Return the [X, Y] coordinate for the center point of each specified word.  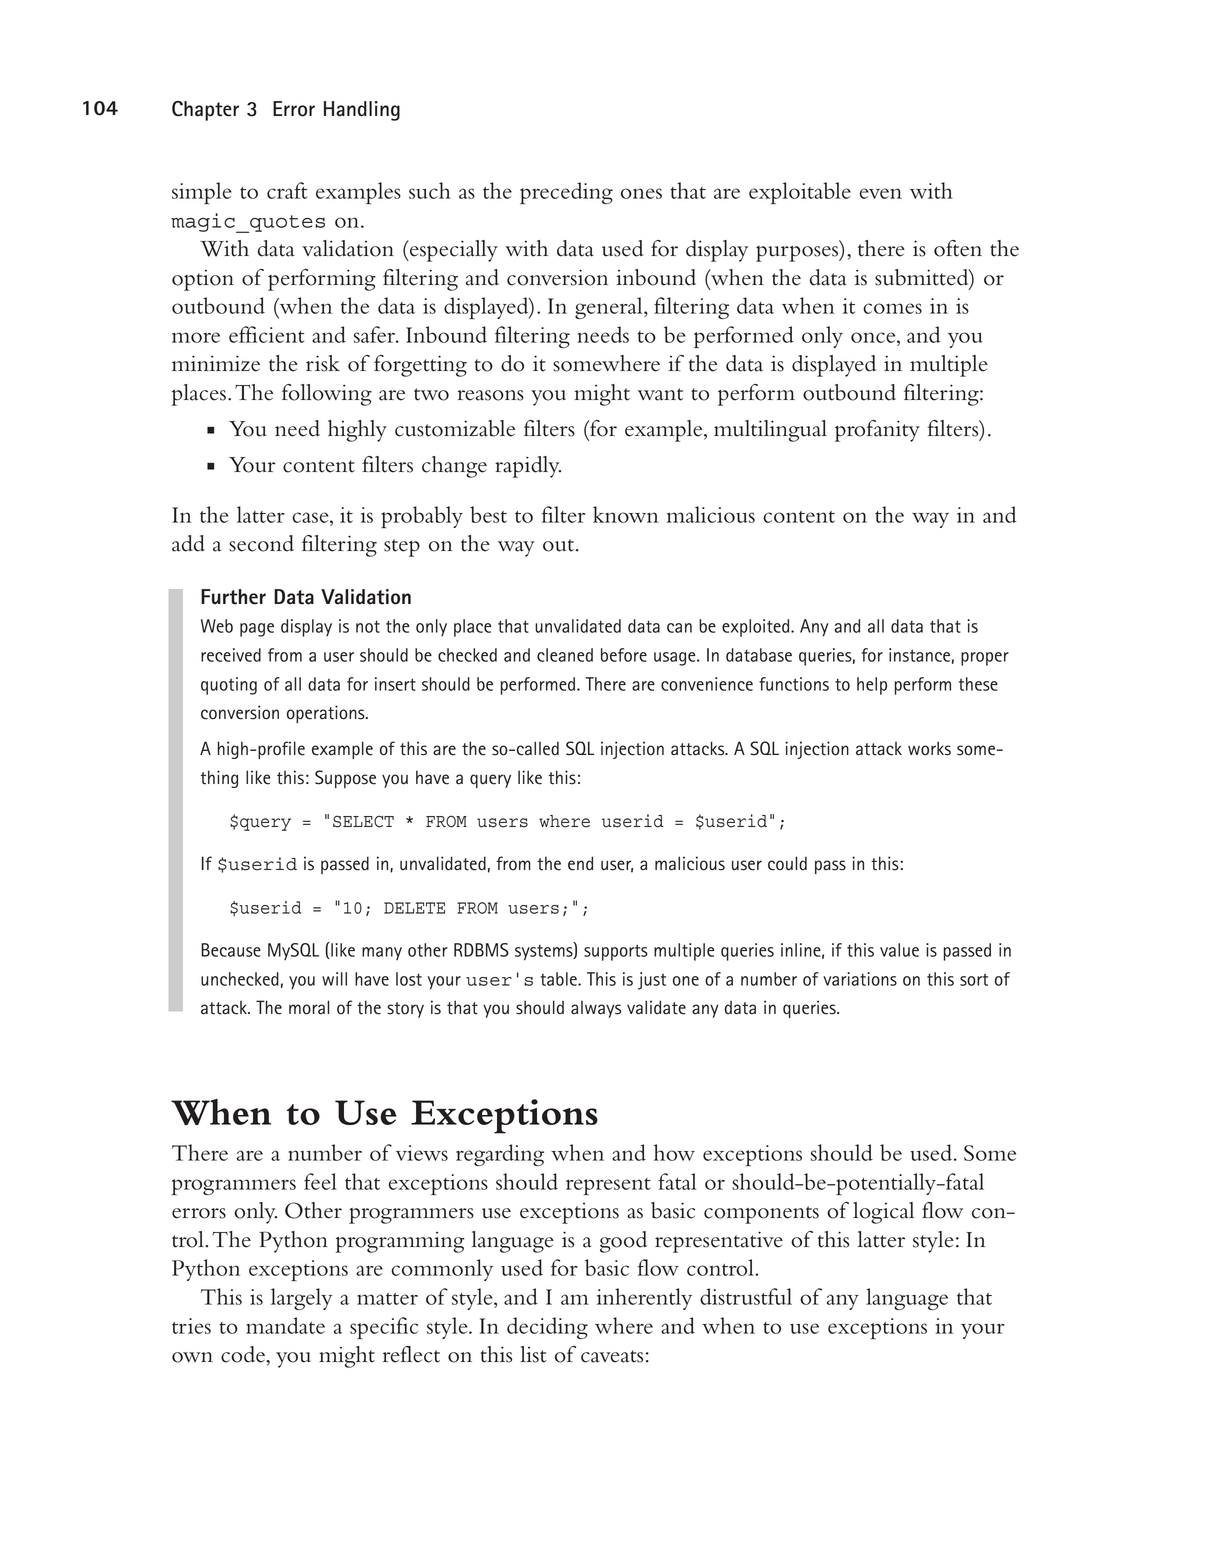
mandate [285, 1325]
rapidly [528, 467]
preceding [566, 193]
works [929, 748]
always [596, 1009]
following [327, 395]
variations [860, 979]
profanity [877, 431]
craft [287, 190]
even [881, 193]
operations [327, 714]
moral [309, 1007]
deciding [547, 1328]
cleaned [565, 655]
